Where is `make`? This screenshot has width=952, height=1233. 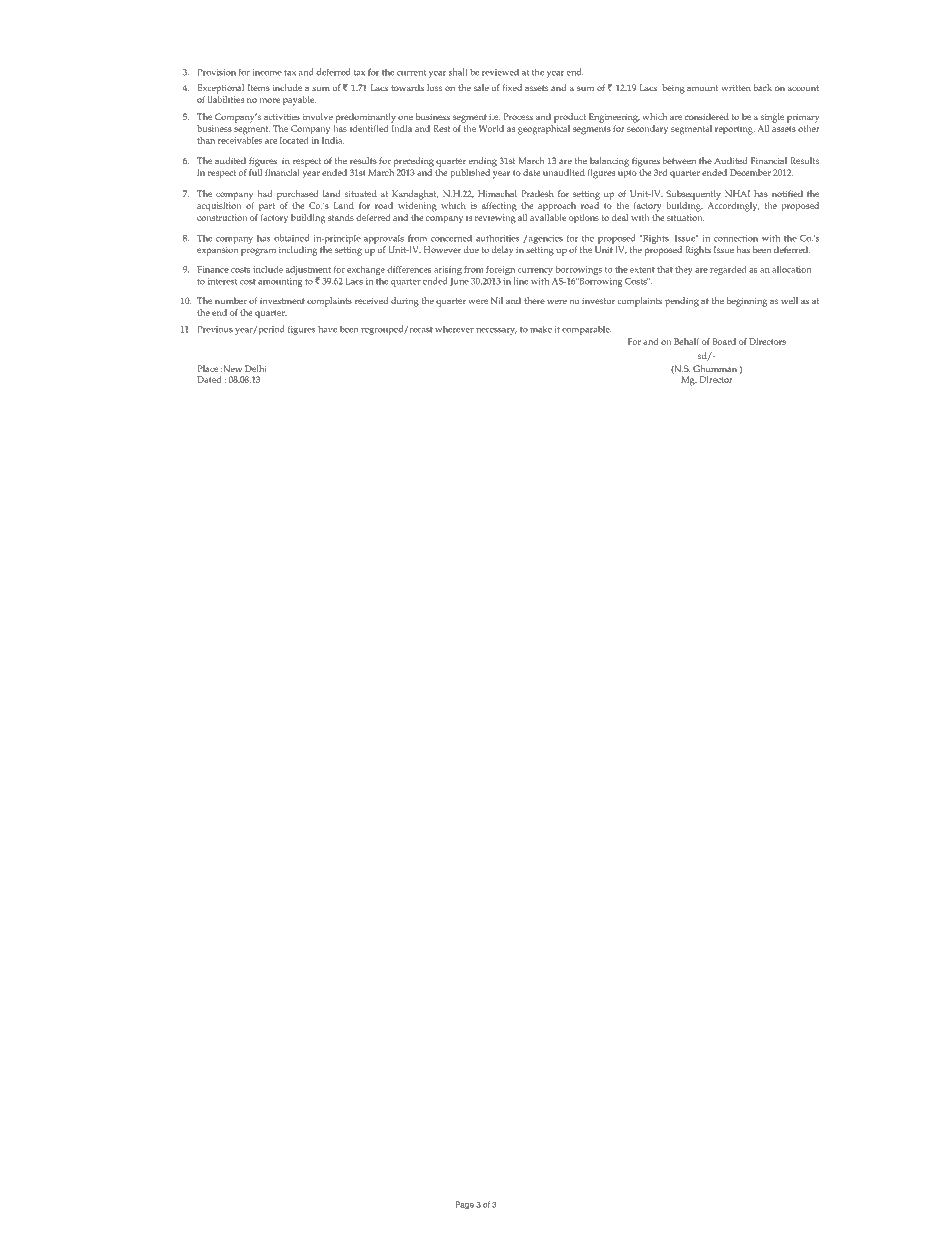 make is located at coordinates (541, 329).
